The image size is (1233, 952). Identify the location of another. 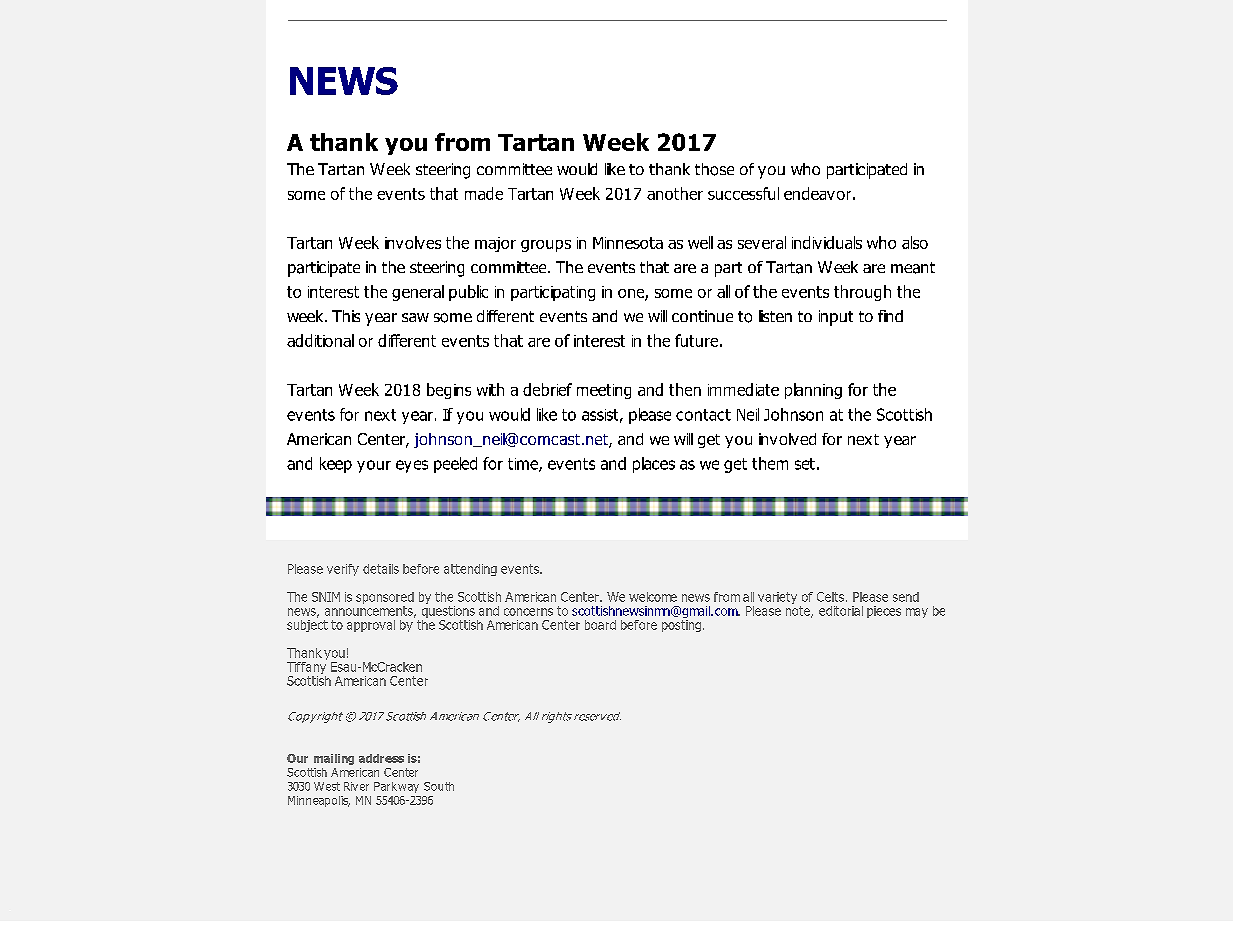
(675, 193).
